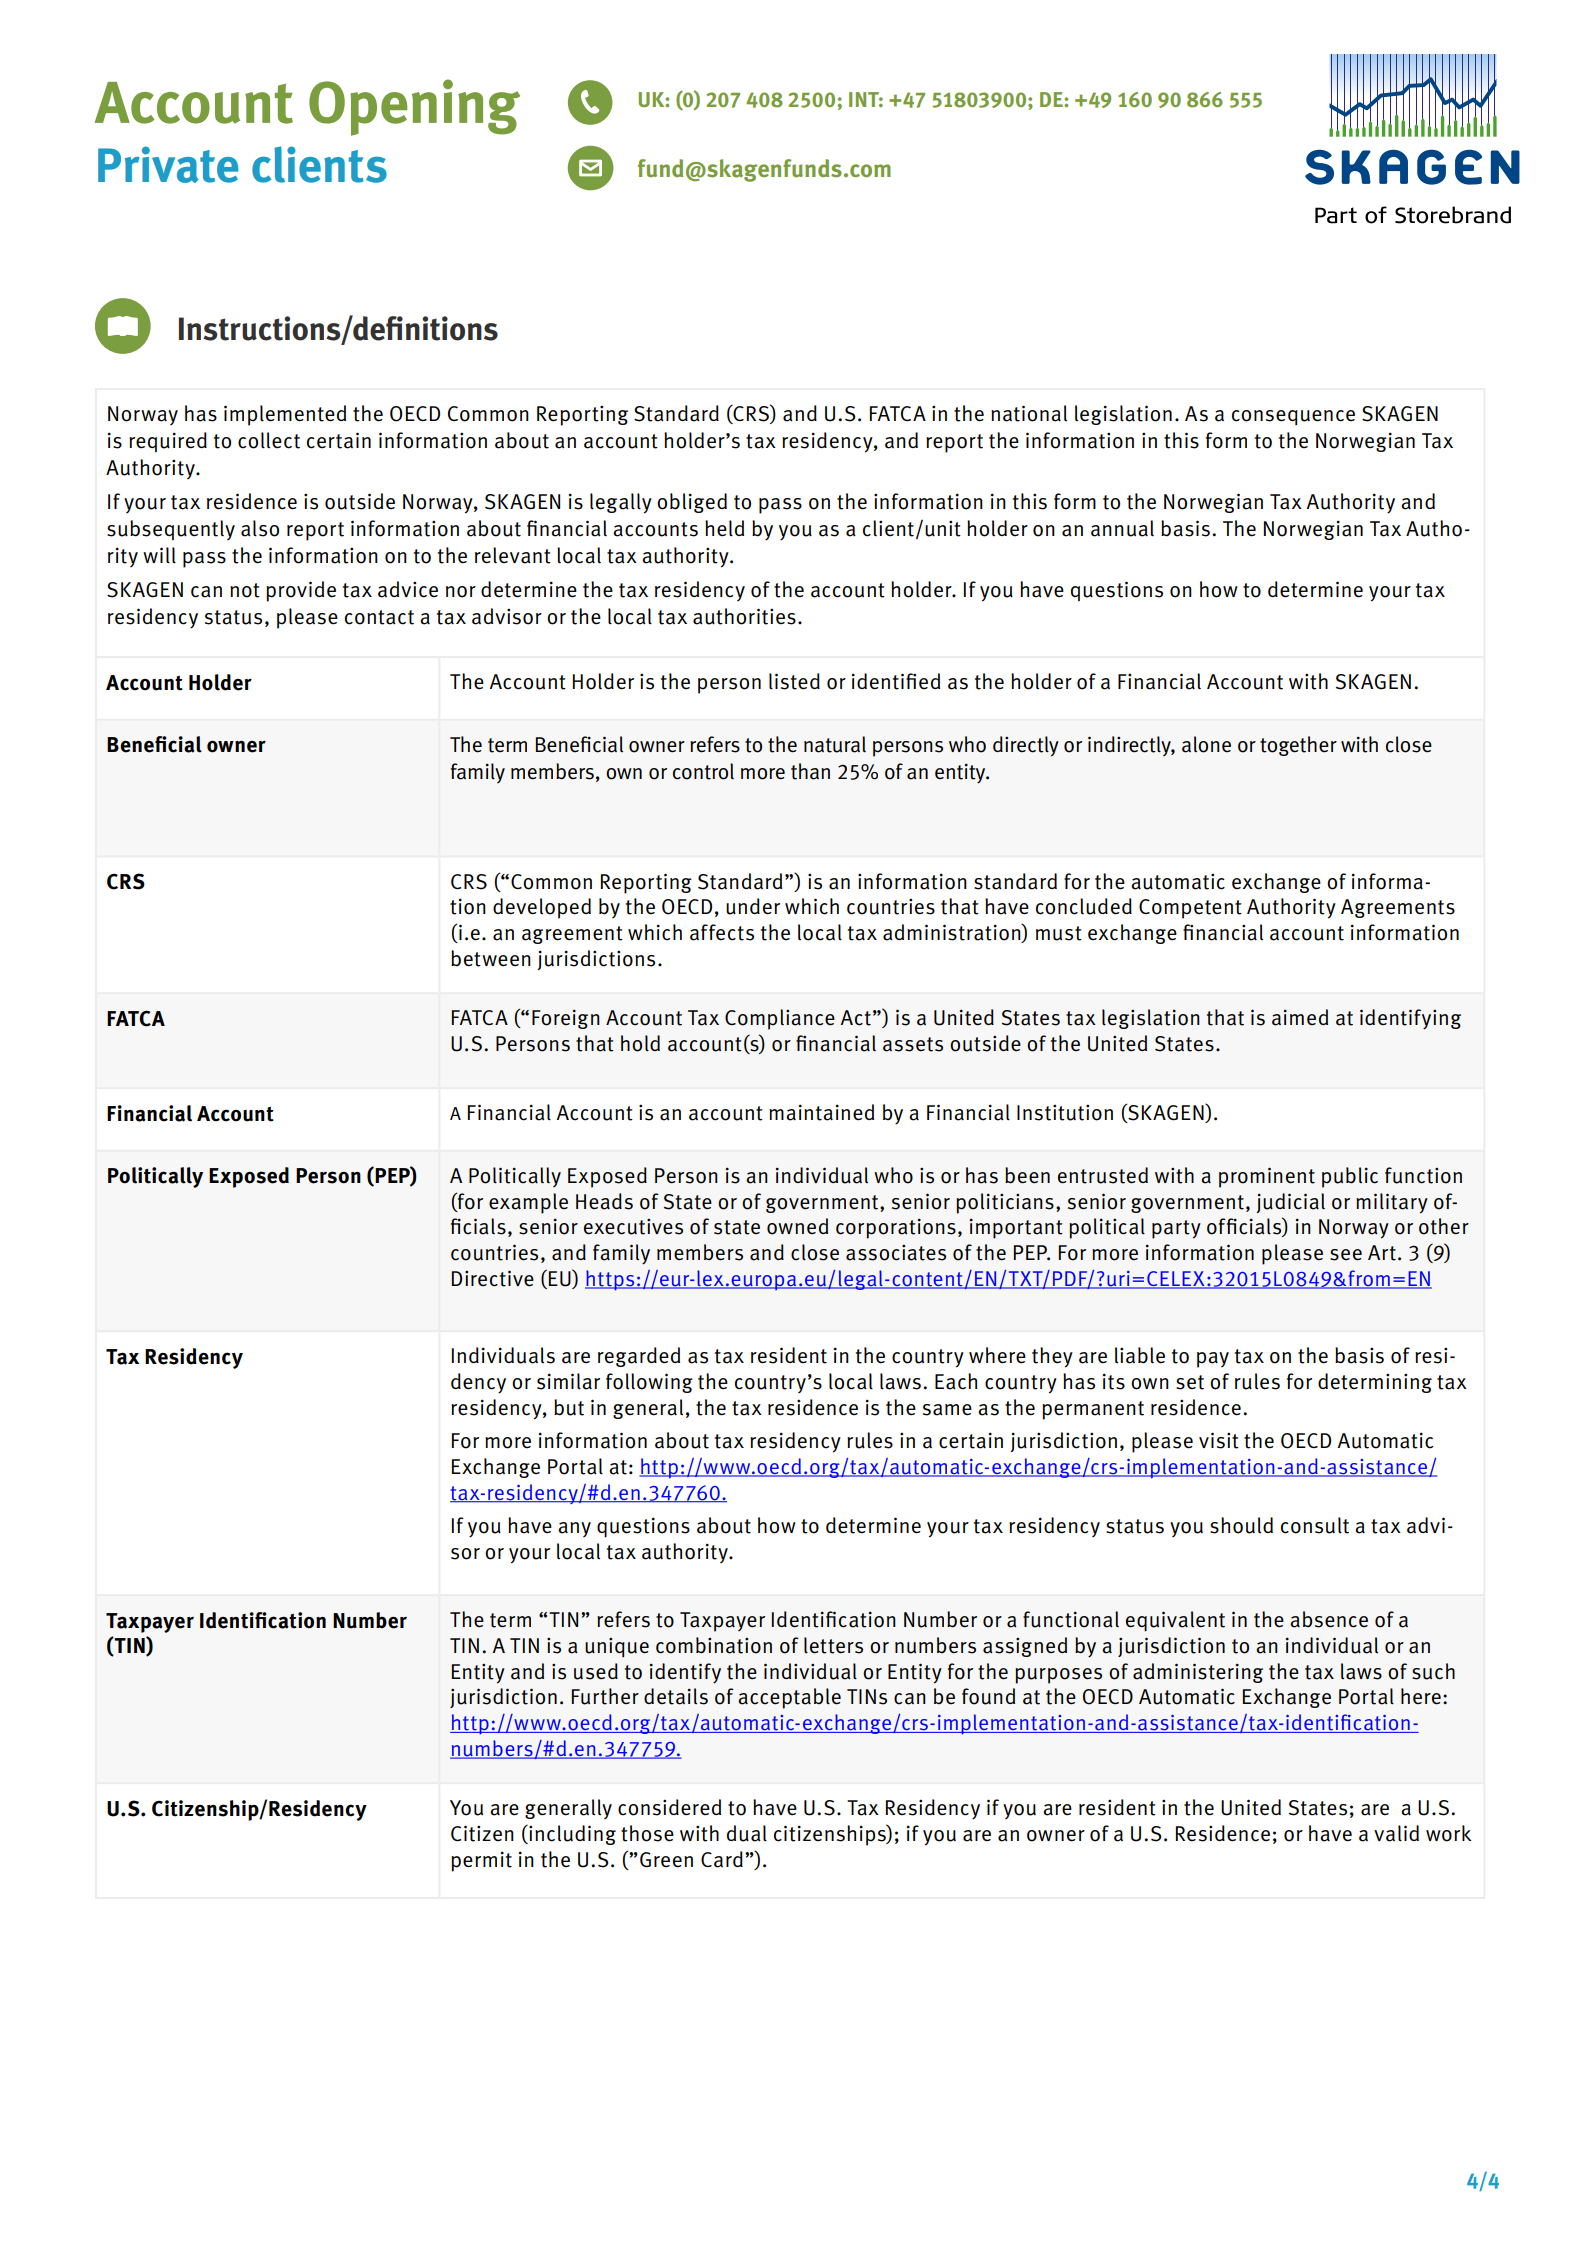 This screenshot has width=1595, height=2256. Describe the element at coordinates (692, 503) in the screenshot. I see `obliged` at that location.
